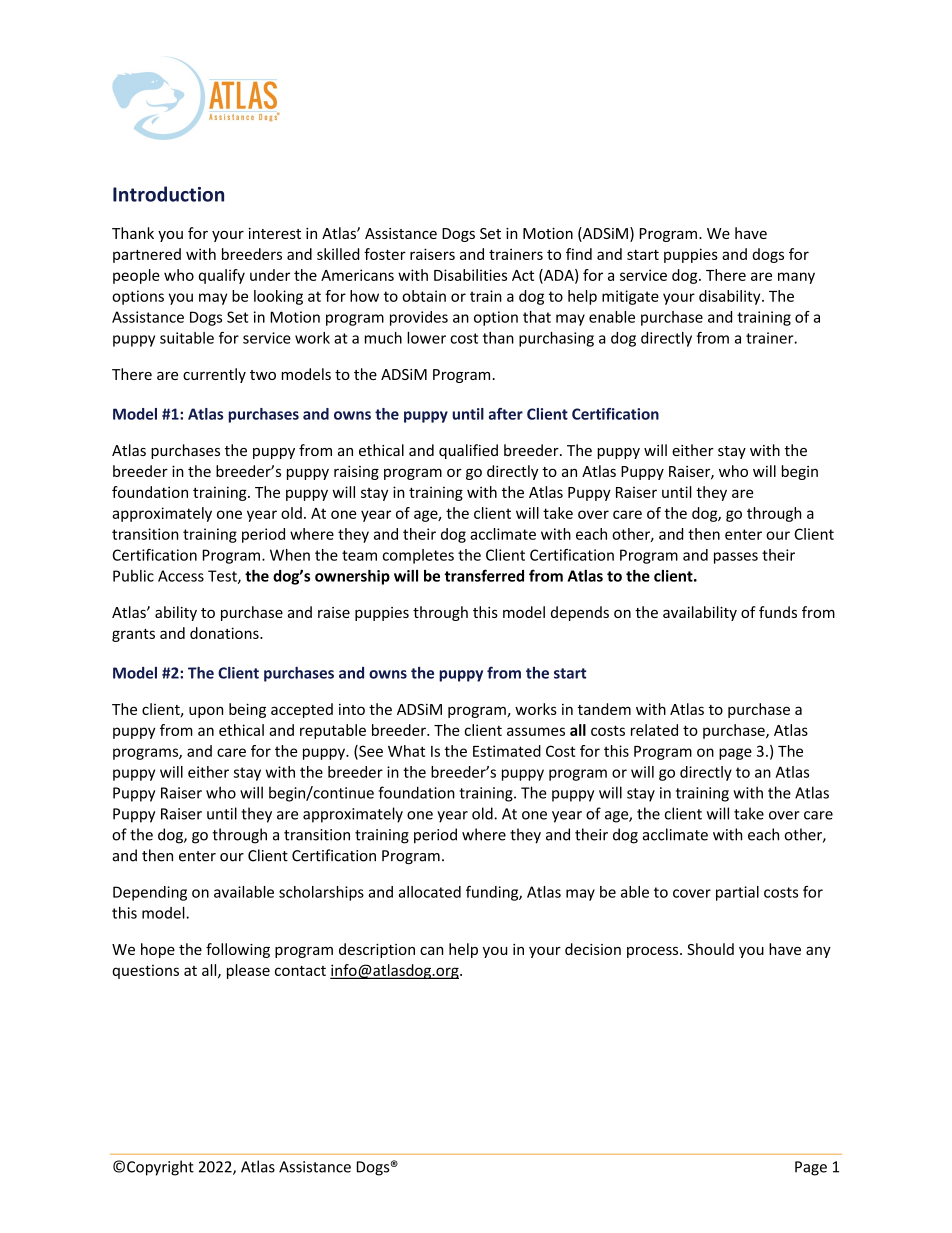 This document has height=1233, width=952. I want to click on description, so click(377, 950).
